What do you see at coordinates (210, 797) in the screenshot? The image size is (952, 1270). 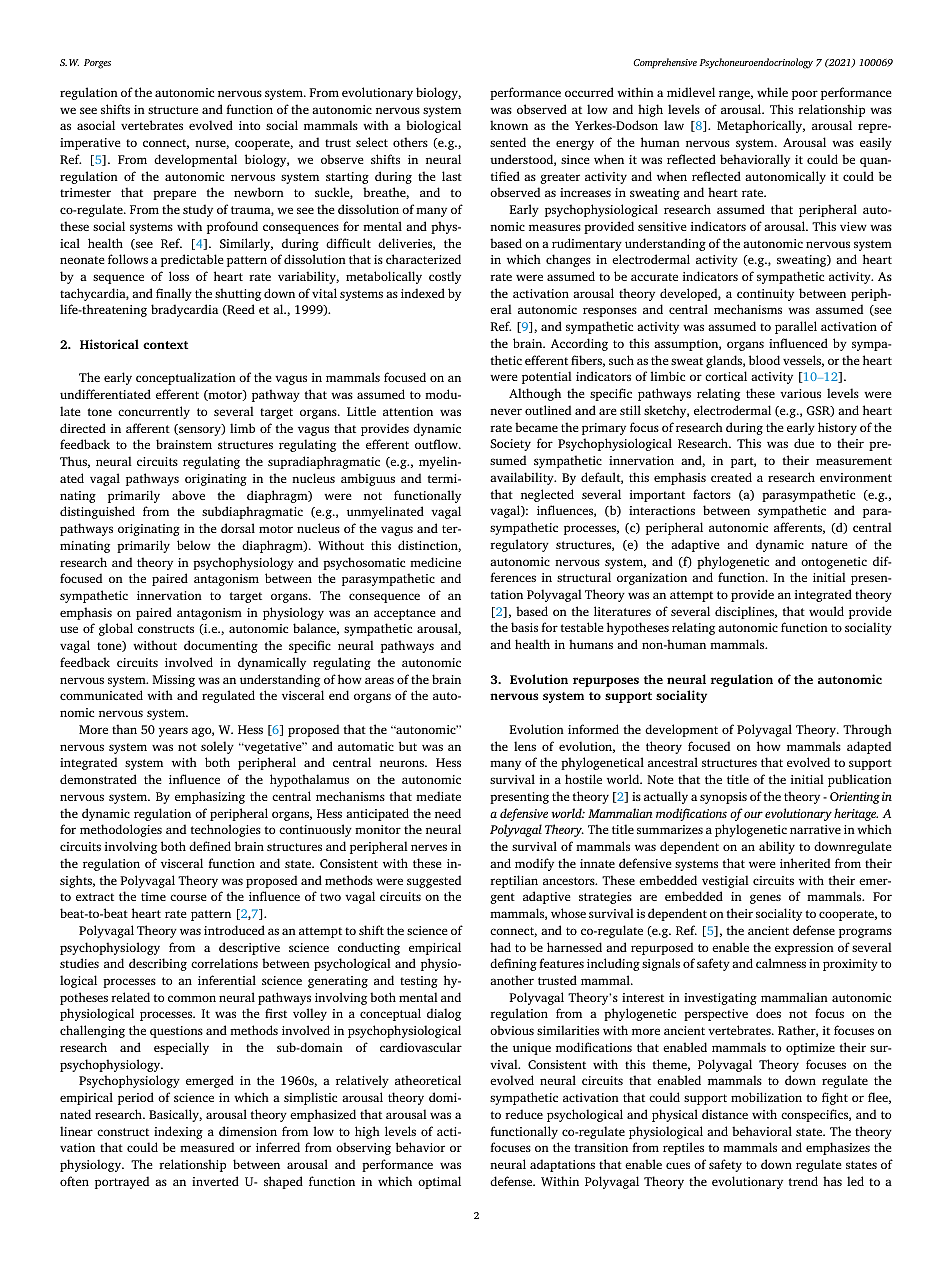 I see `emphasizing` at bounding box center [210, 797].
